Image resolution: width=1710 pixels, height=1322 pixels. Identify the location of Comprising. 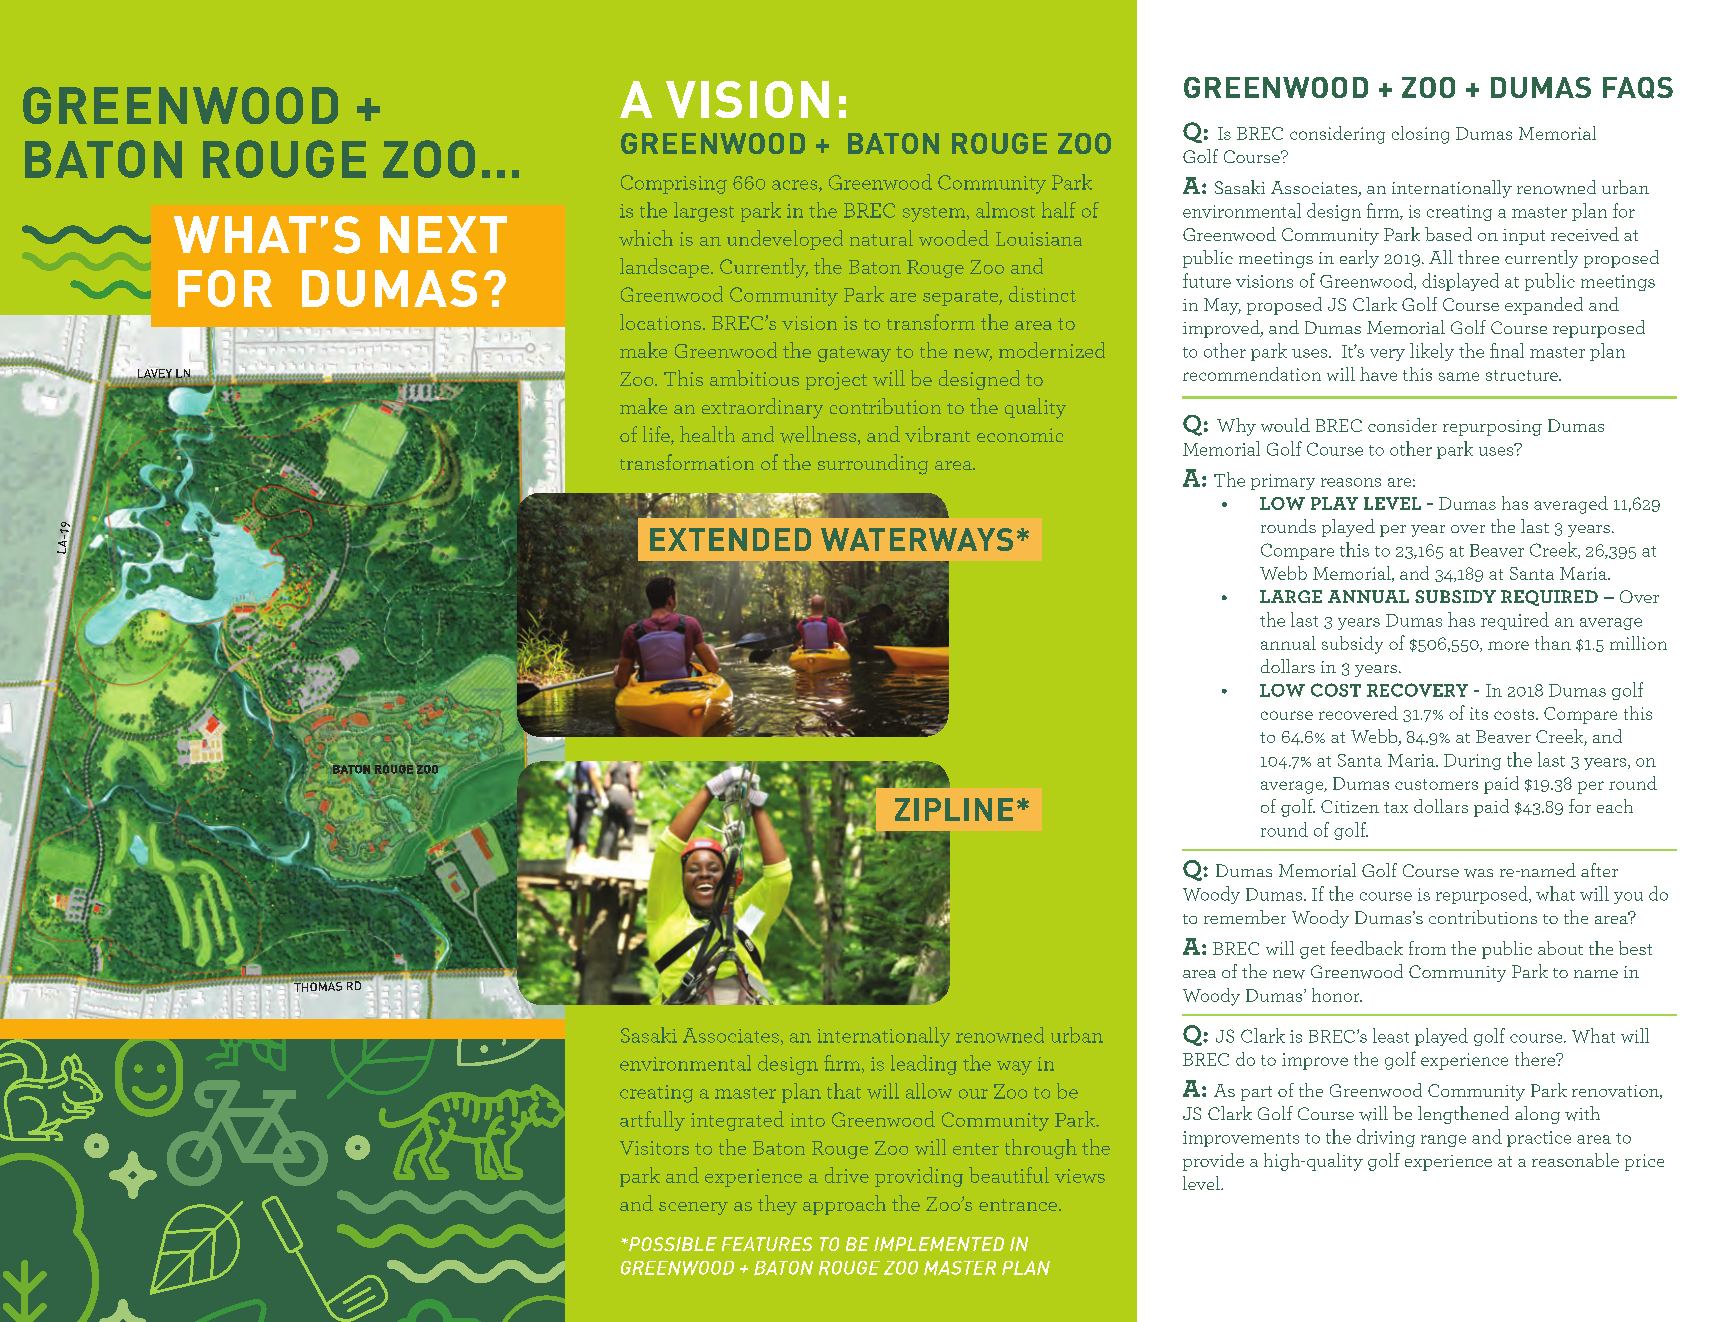
(674, 184).
